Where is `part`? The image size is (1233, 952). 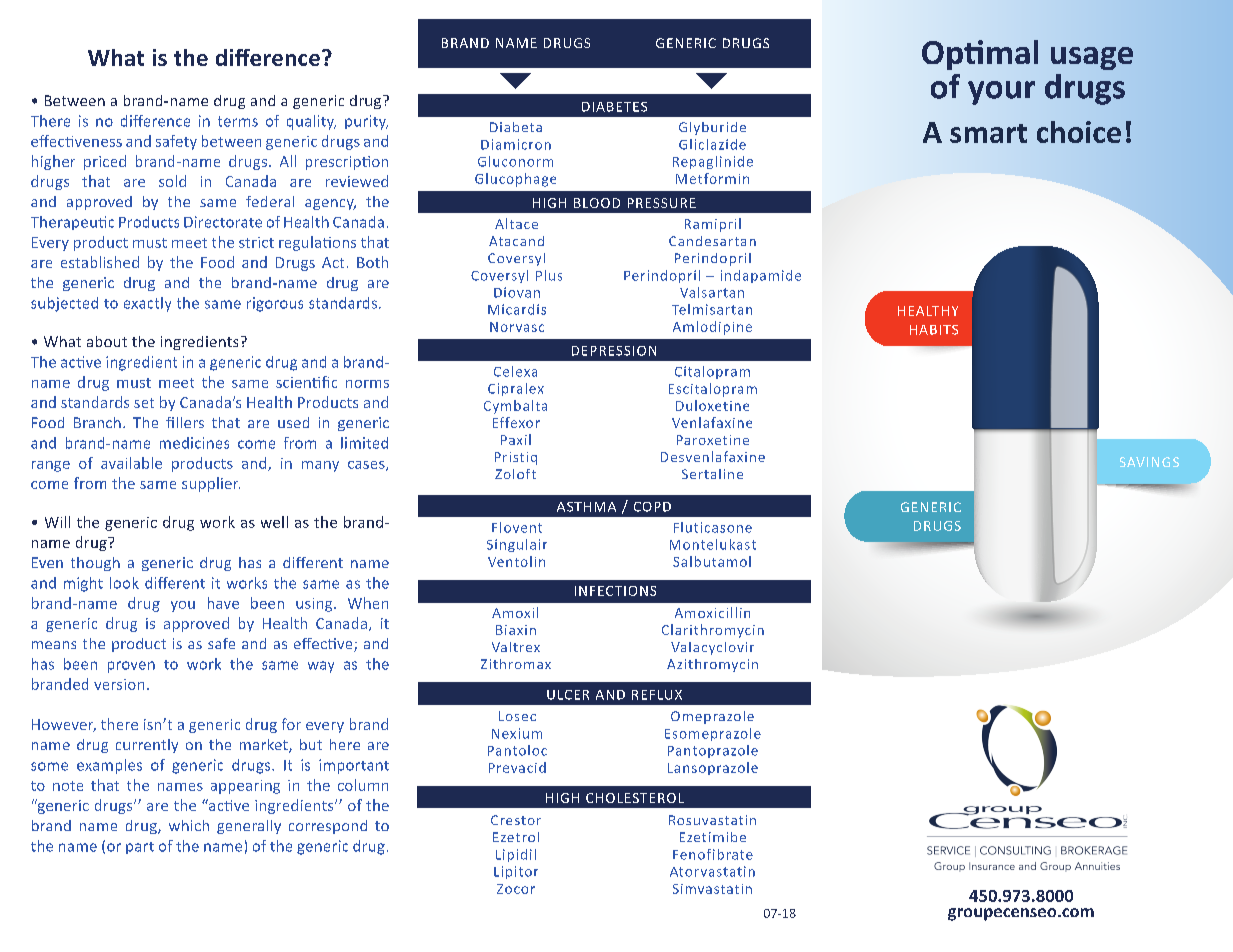 part is located at coordinates (140, 848).
